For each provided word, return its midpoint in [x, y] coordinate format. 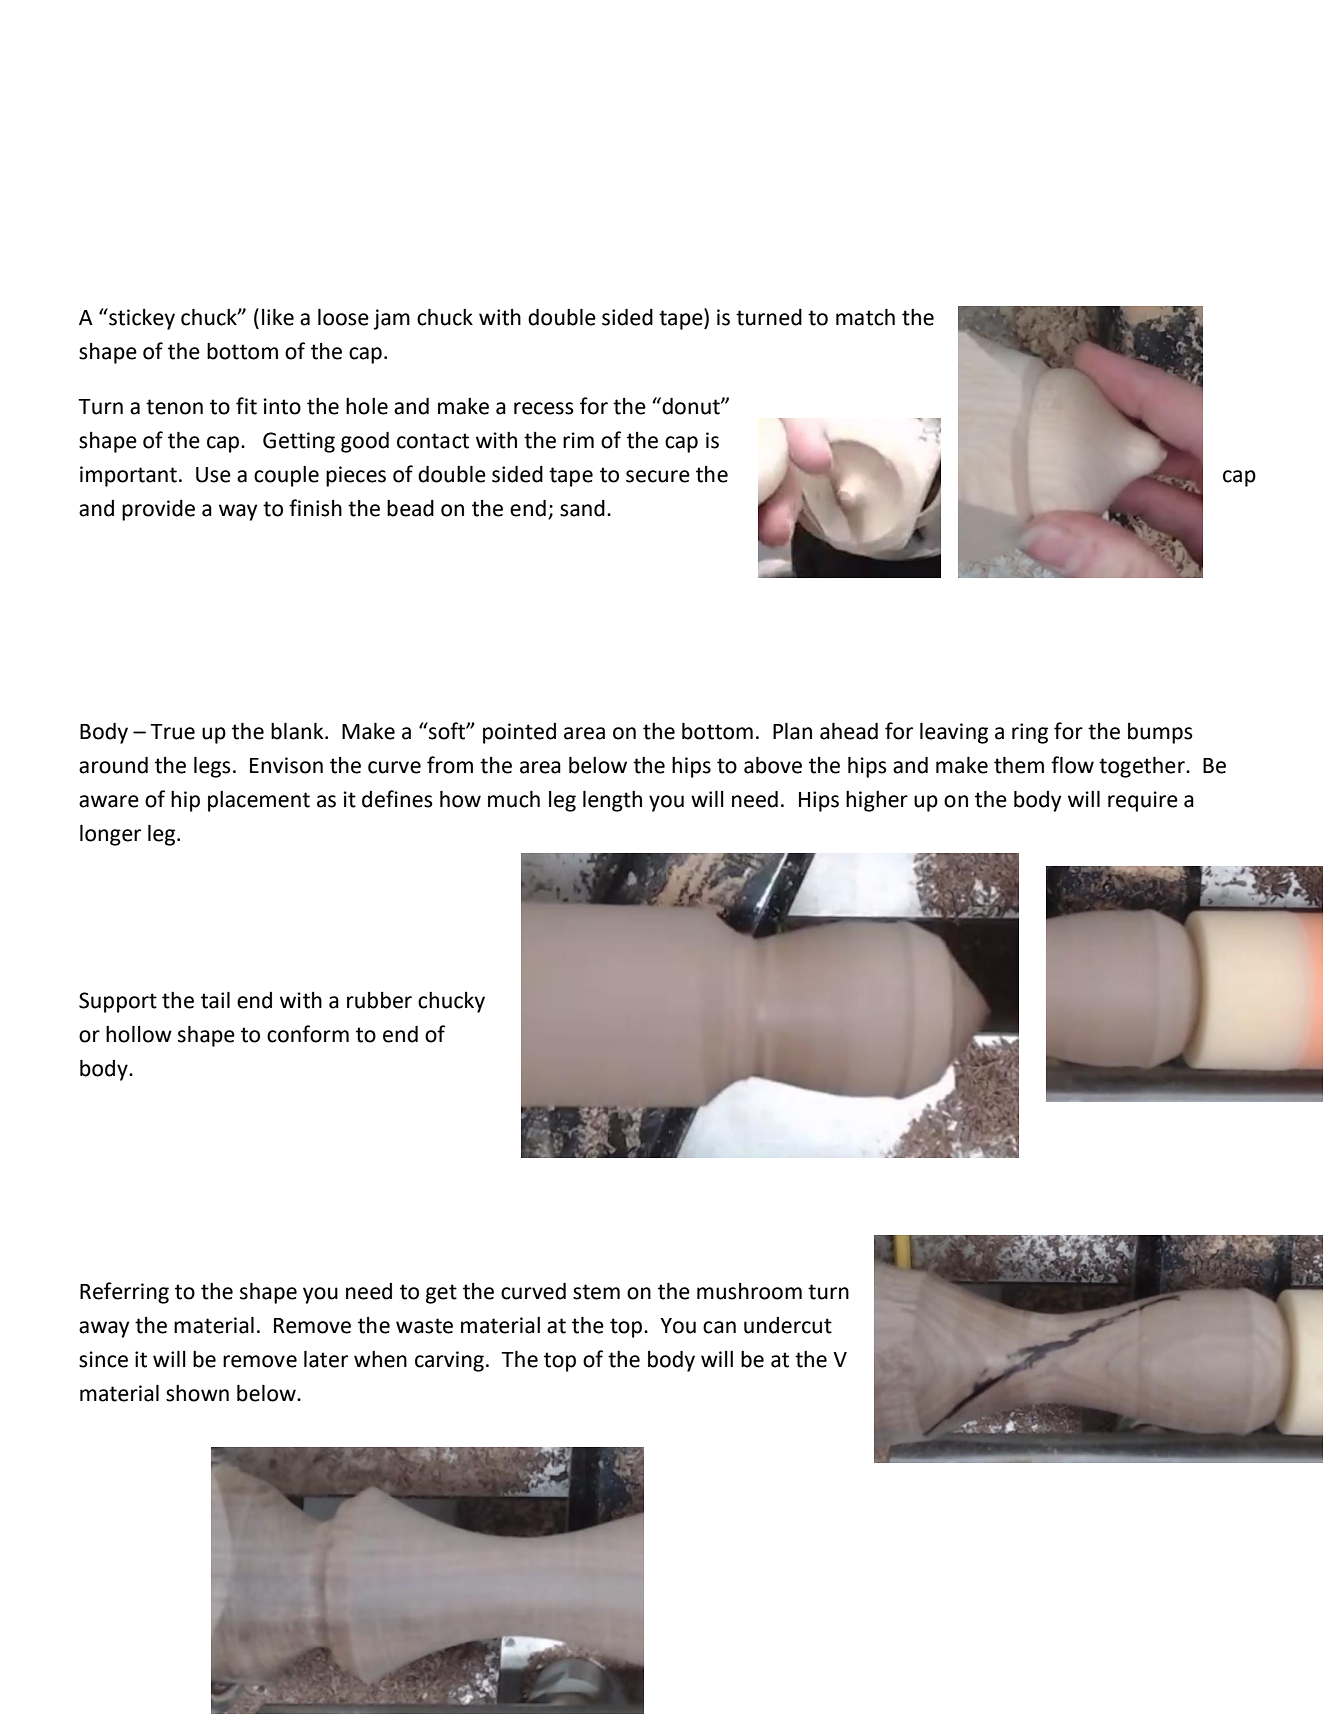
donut [691, 406]
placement [259, 801]
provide [158, 510]
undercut [788, 1325]
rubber [379, 1000]
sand [582, 508]
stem [596, 1292]
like [278, 317]
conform [308, 1034]
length [612, 801]
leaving [954, 733]
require [1143, 801]
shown [197, 1393]
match [865, 317]
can [719, 1327]
